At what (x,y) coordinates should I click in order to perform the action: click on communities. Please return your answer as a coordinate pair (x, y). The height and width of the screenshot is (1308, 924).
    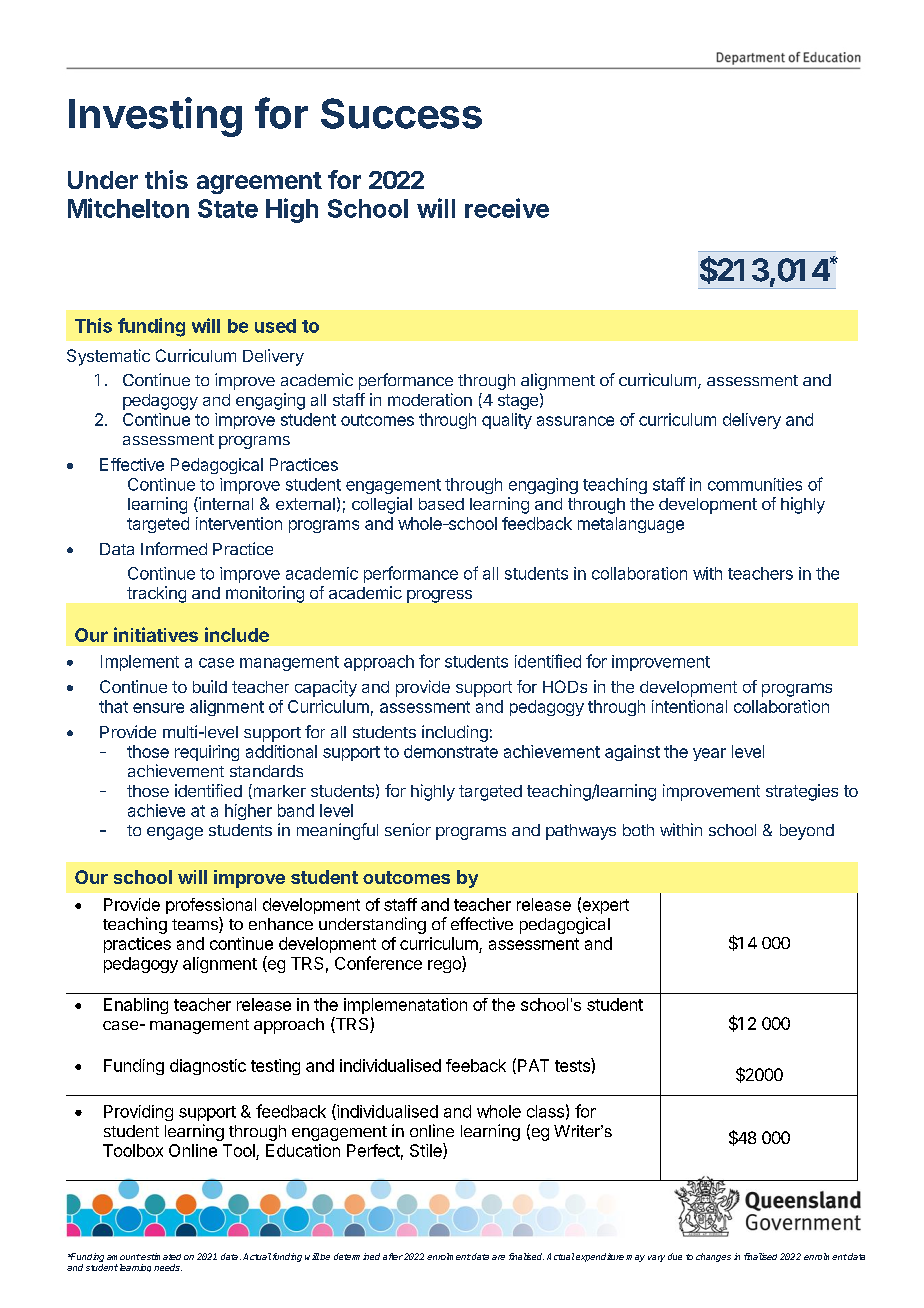
    Looking at the image, I should click on (755, 484).
